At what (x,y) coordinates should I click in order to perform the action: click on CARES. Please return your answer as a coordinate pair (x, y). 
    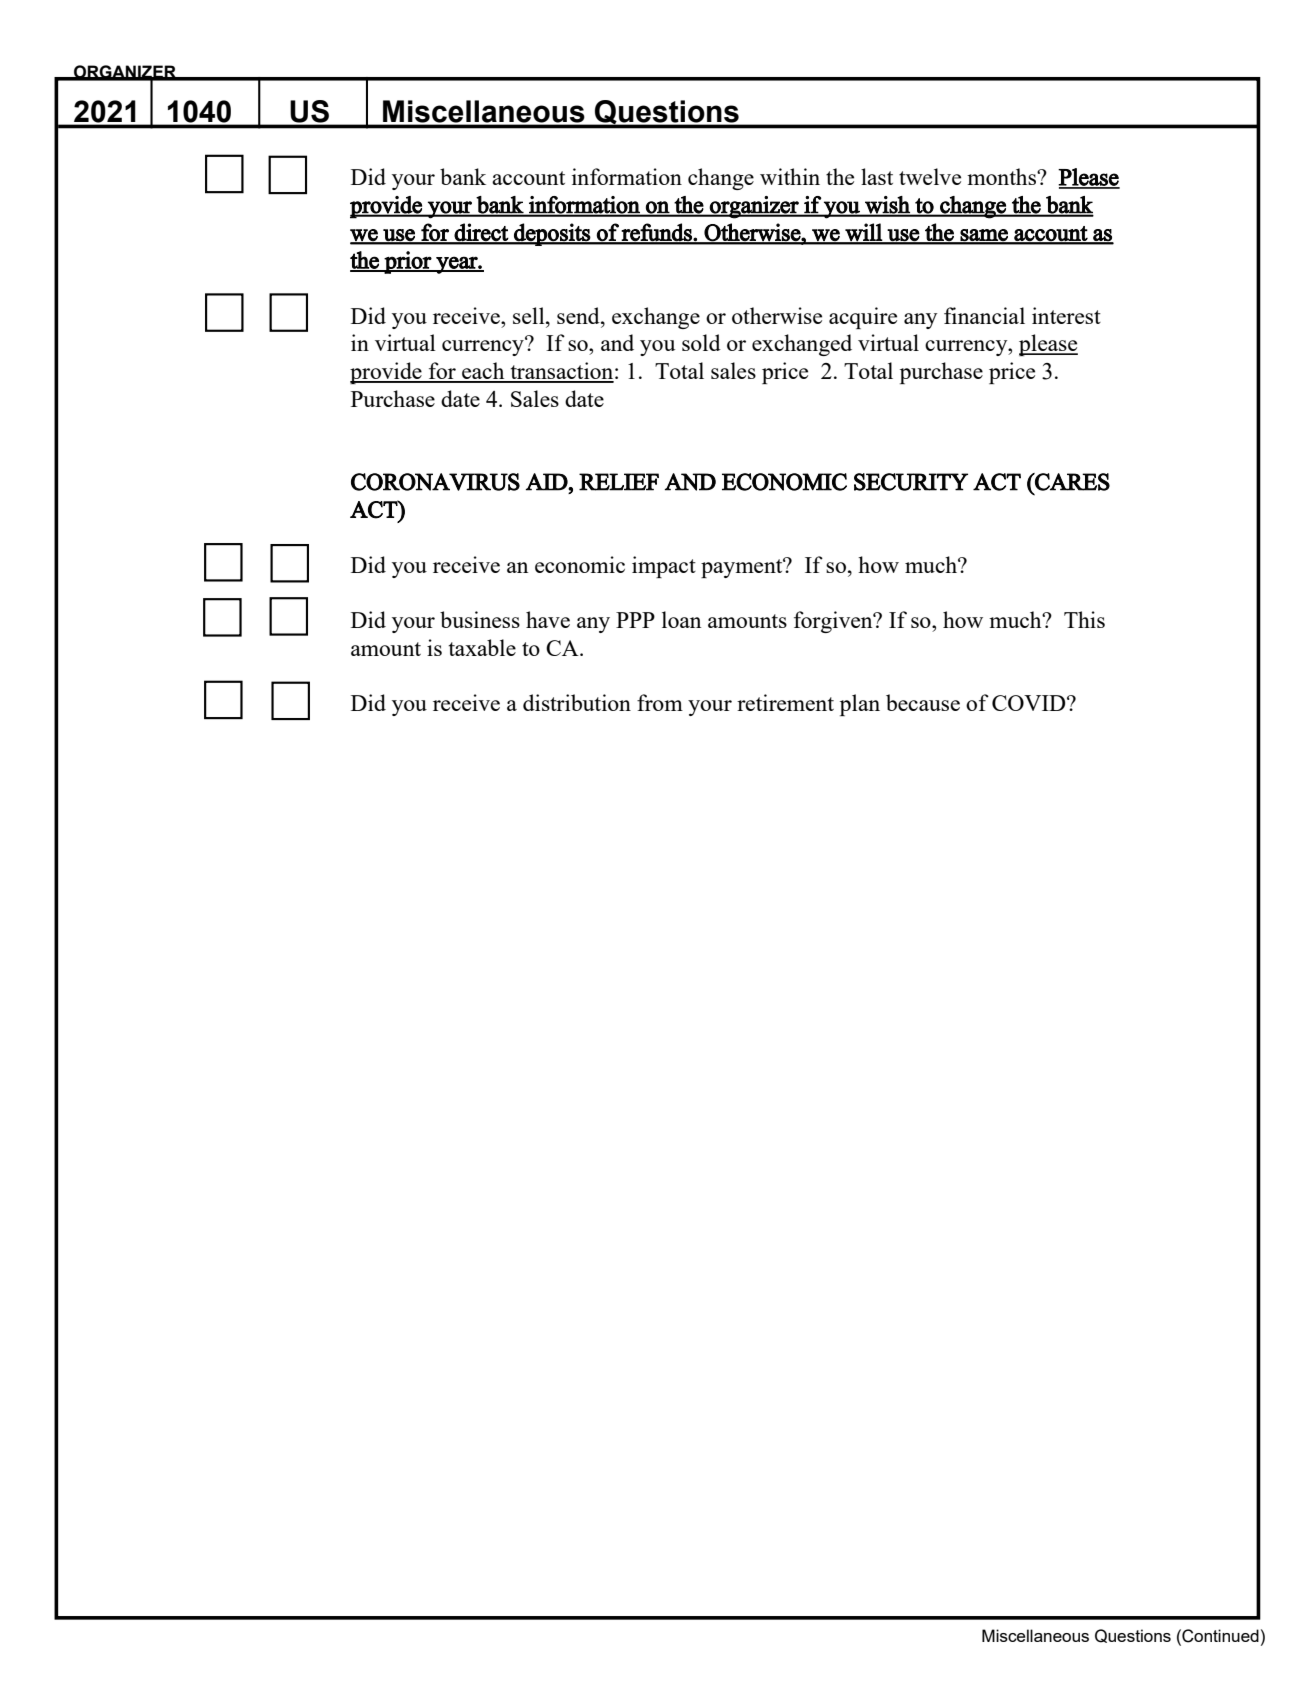
    Looking at the image, I should click on (1071, 482).
